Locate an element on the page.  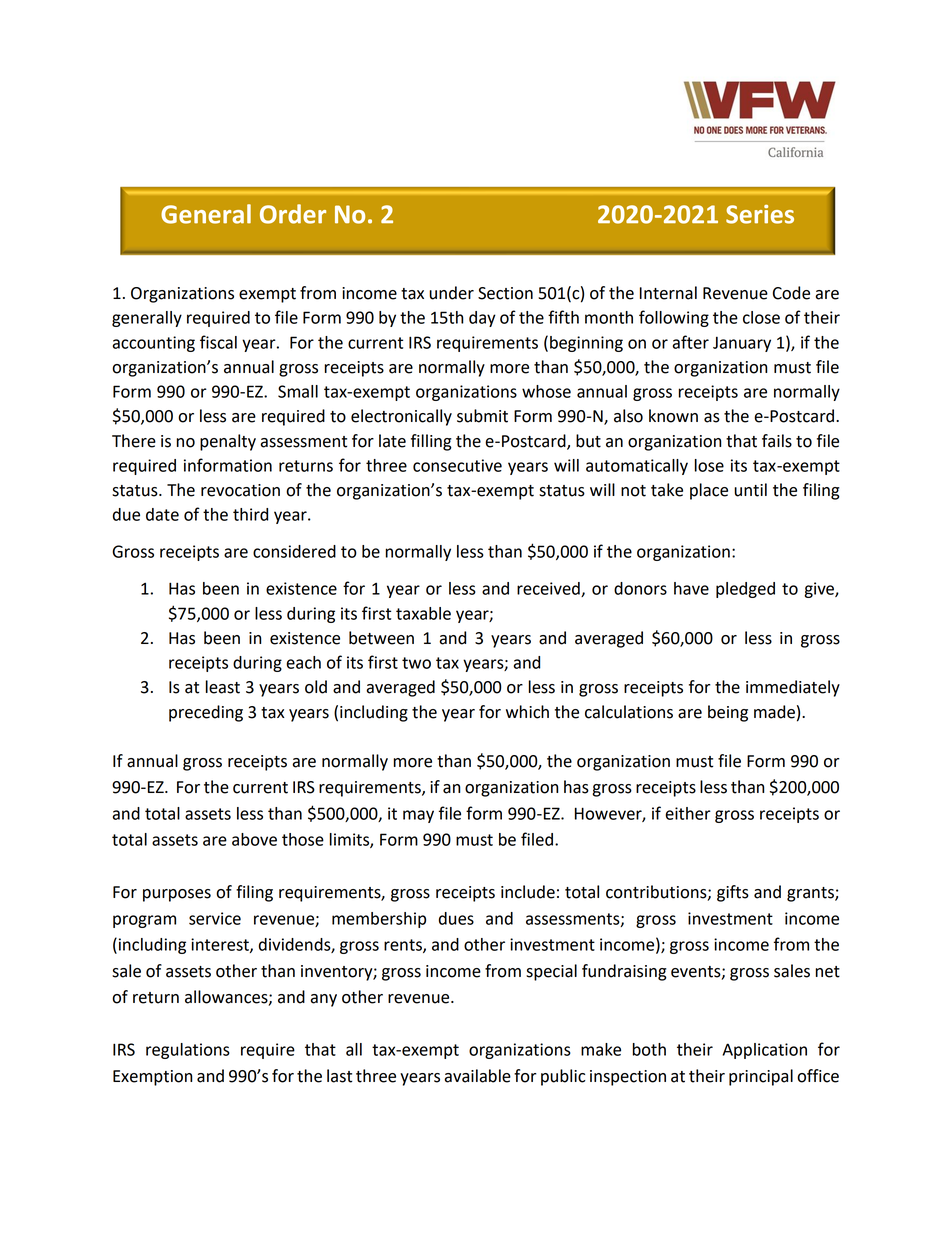
third is located at coordinates (250, 514).
